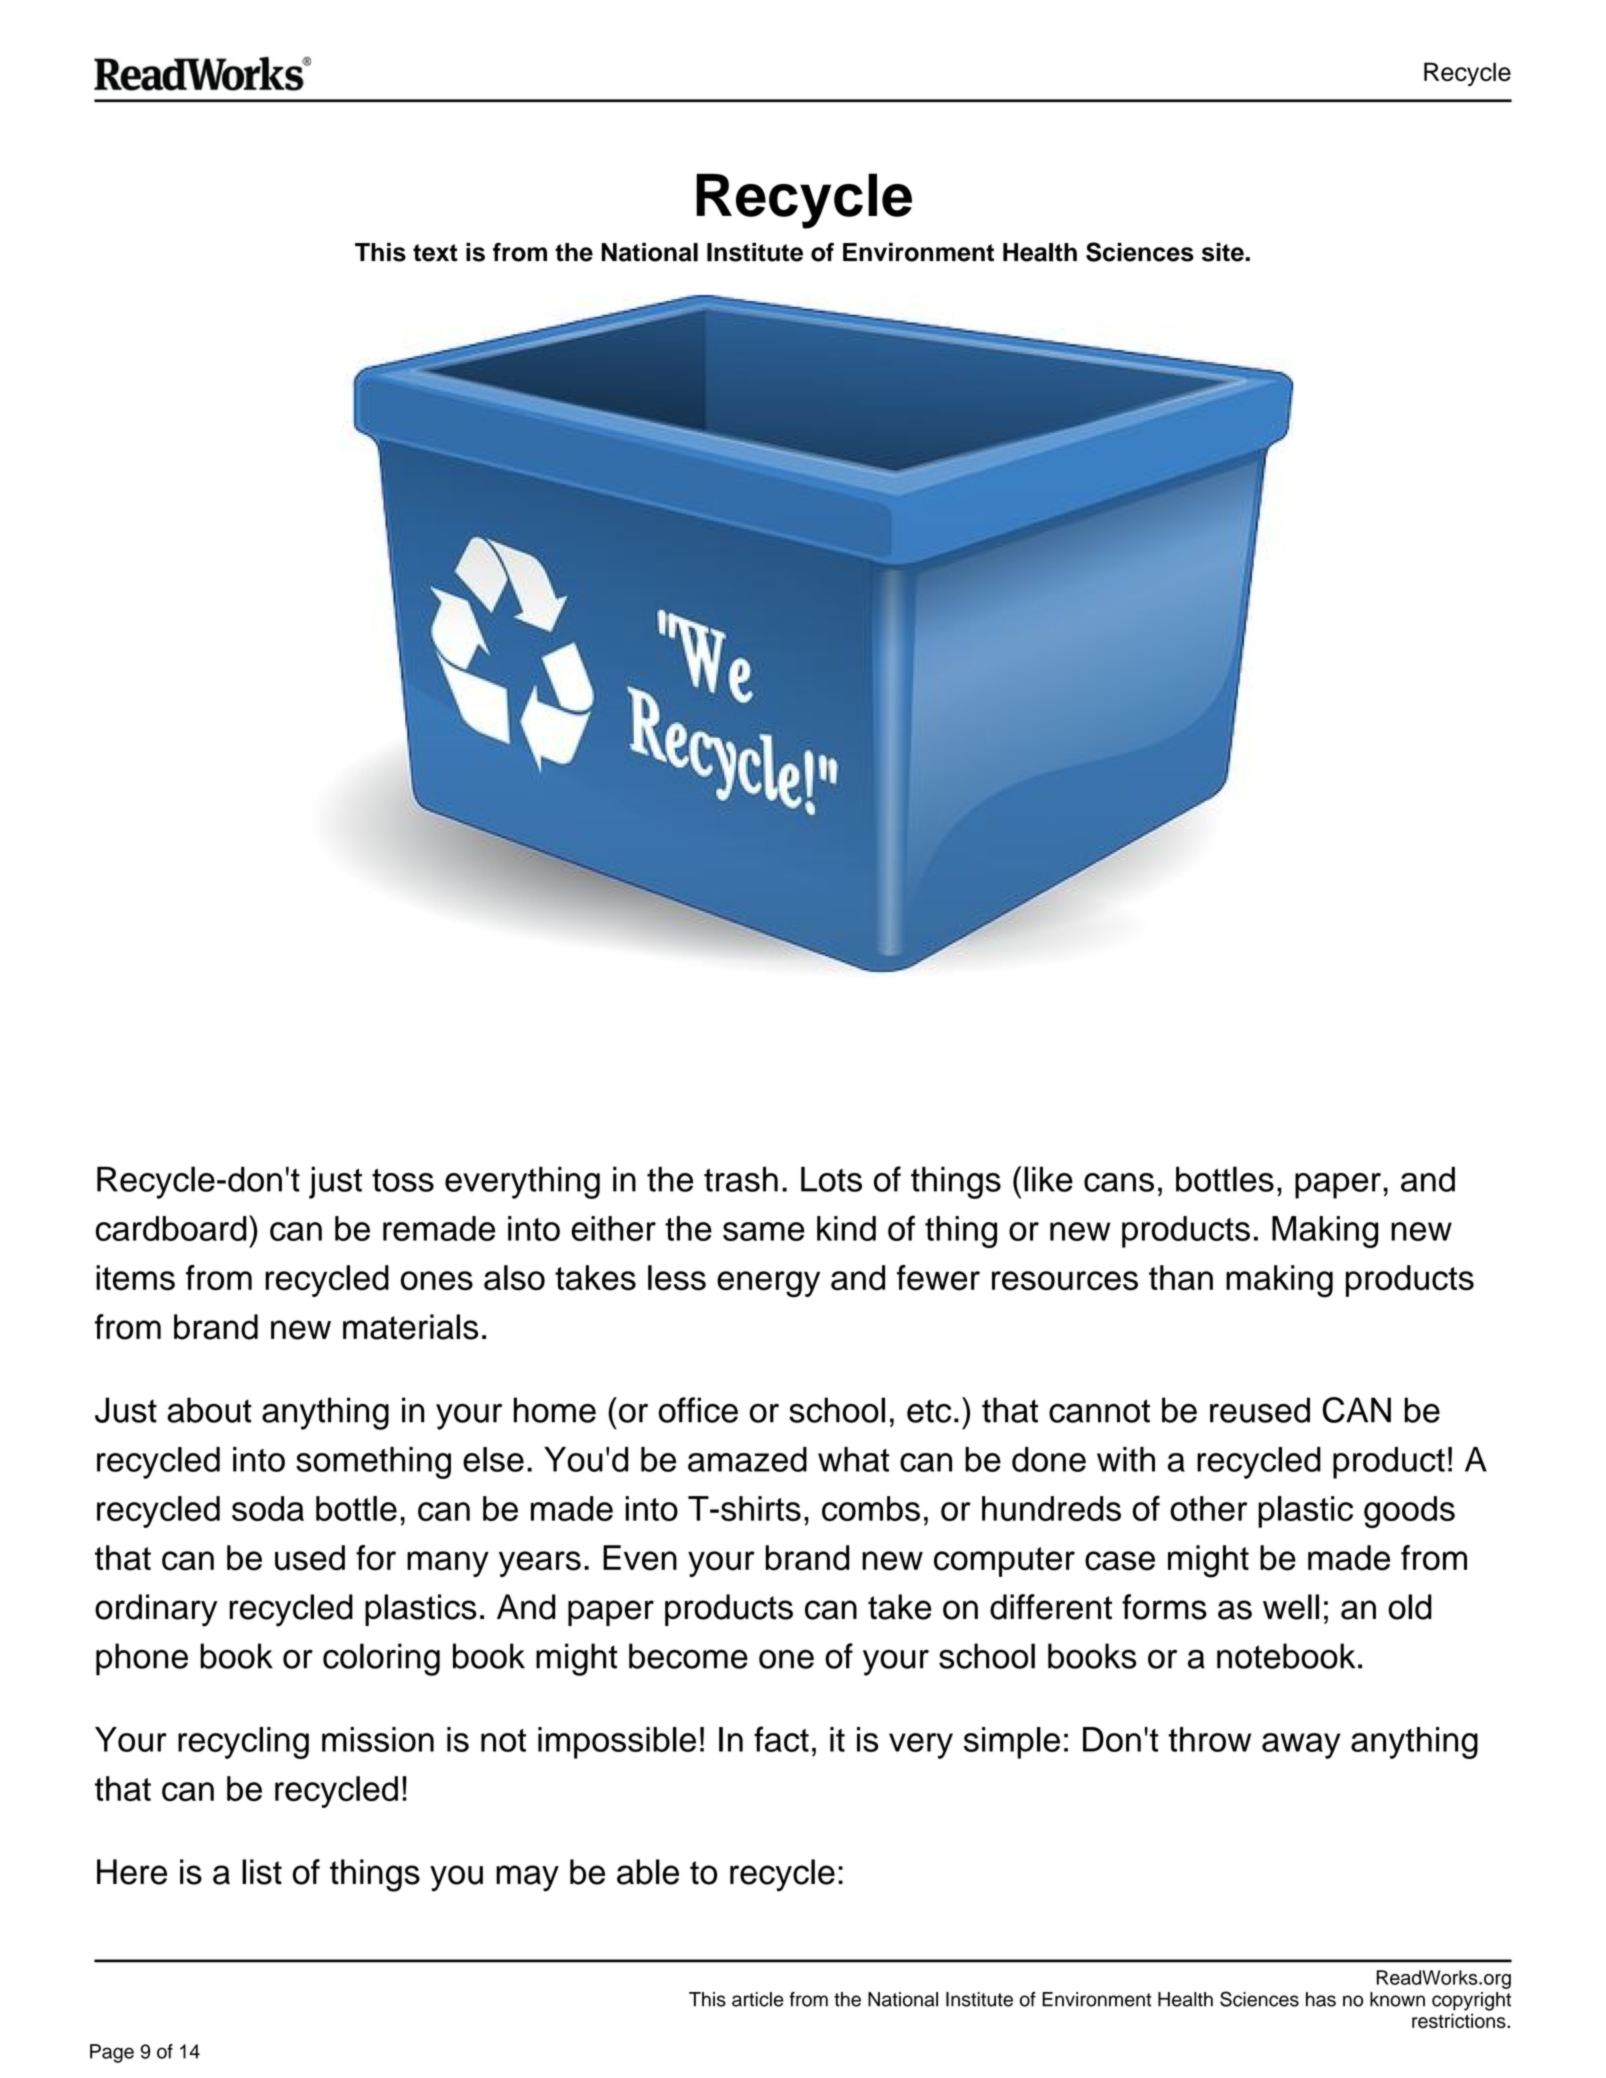 The image size is (1606, 2078). What do you see at coordinates (112, 2053) in the image?
I see `Page` at bounding box center [112, 2053].
